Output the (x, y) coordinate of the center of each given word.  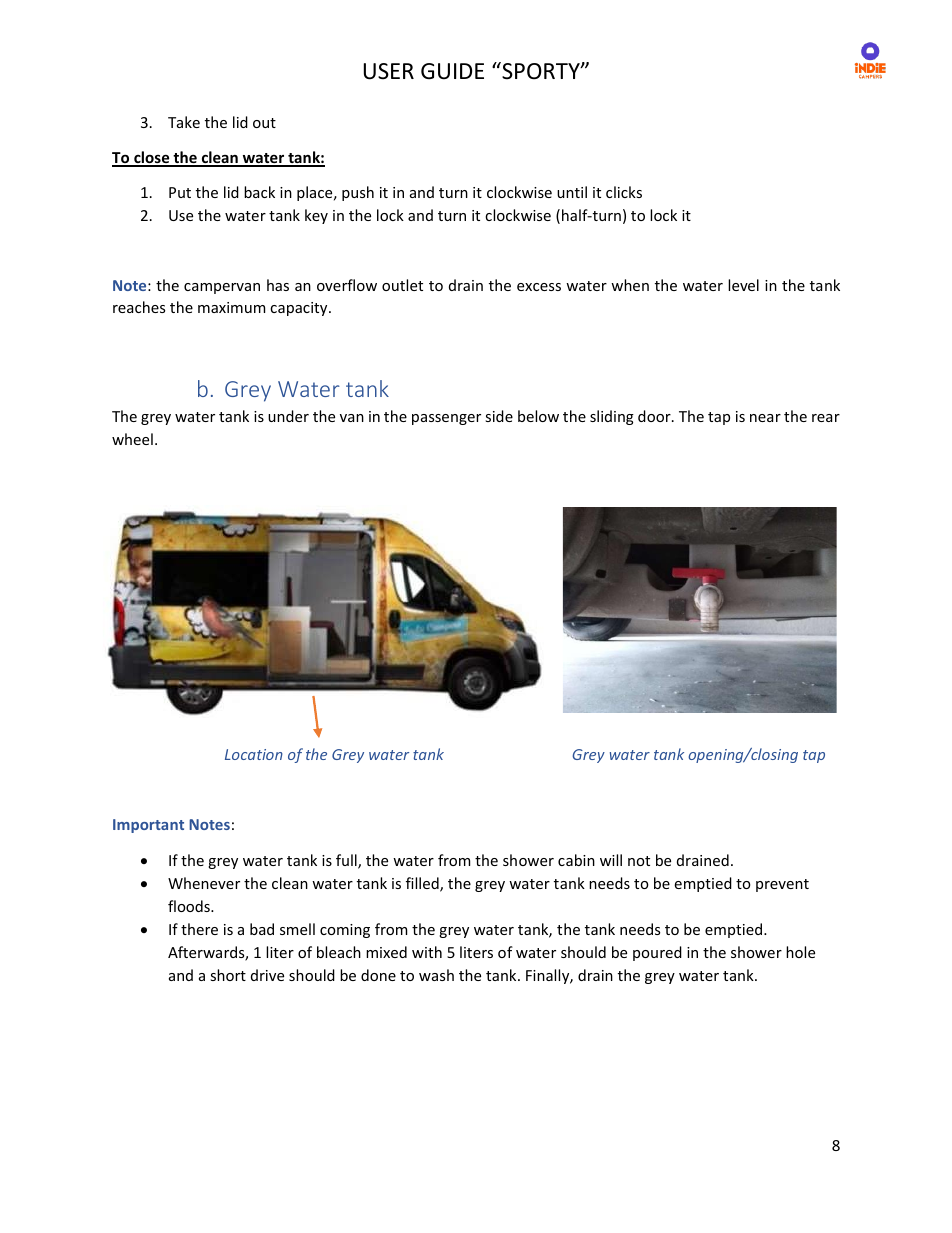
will (611, 860)
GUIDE (452, 71)
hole (800, 952)
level (743, 285)
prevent (782, 885)
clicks (624, 192)
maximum (231, 307)
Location (254, 754)
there (199, 929)
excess (539, 287)
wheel (132, 439)
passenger (446, 419)
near (765, 418)
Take (184, 122)
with (427, 952)
